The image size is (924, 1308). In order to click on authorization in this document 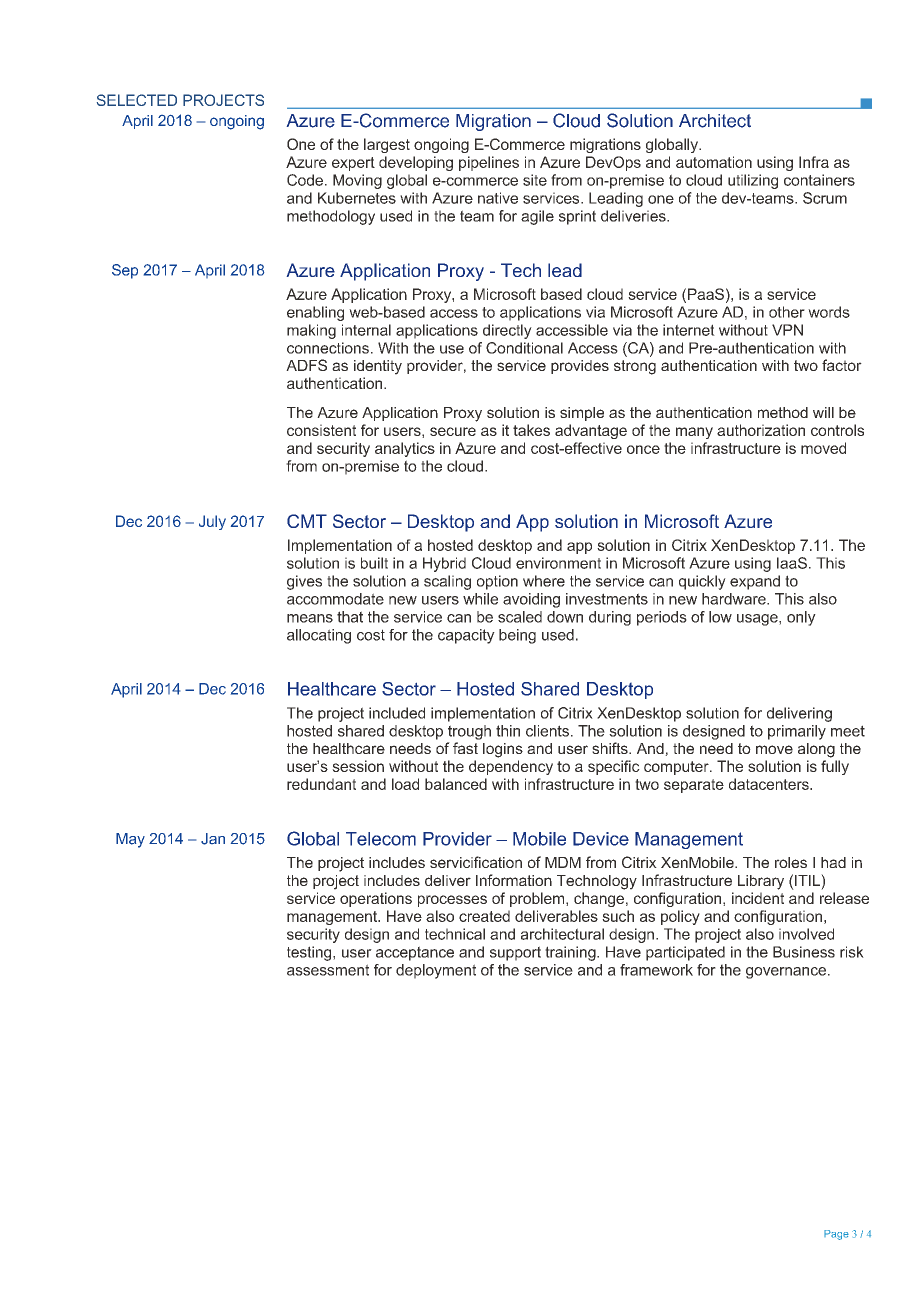, I will do `click(761, 430)`.
